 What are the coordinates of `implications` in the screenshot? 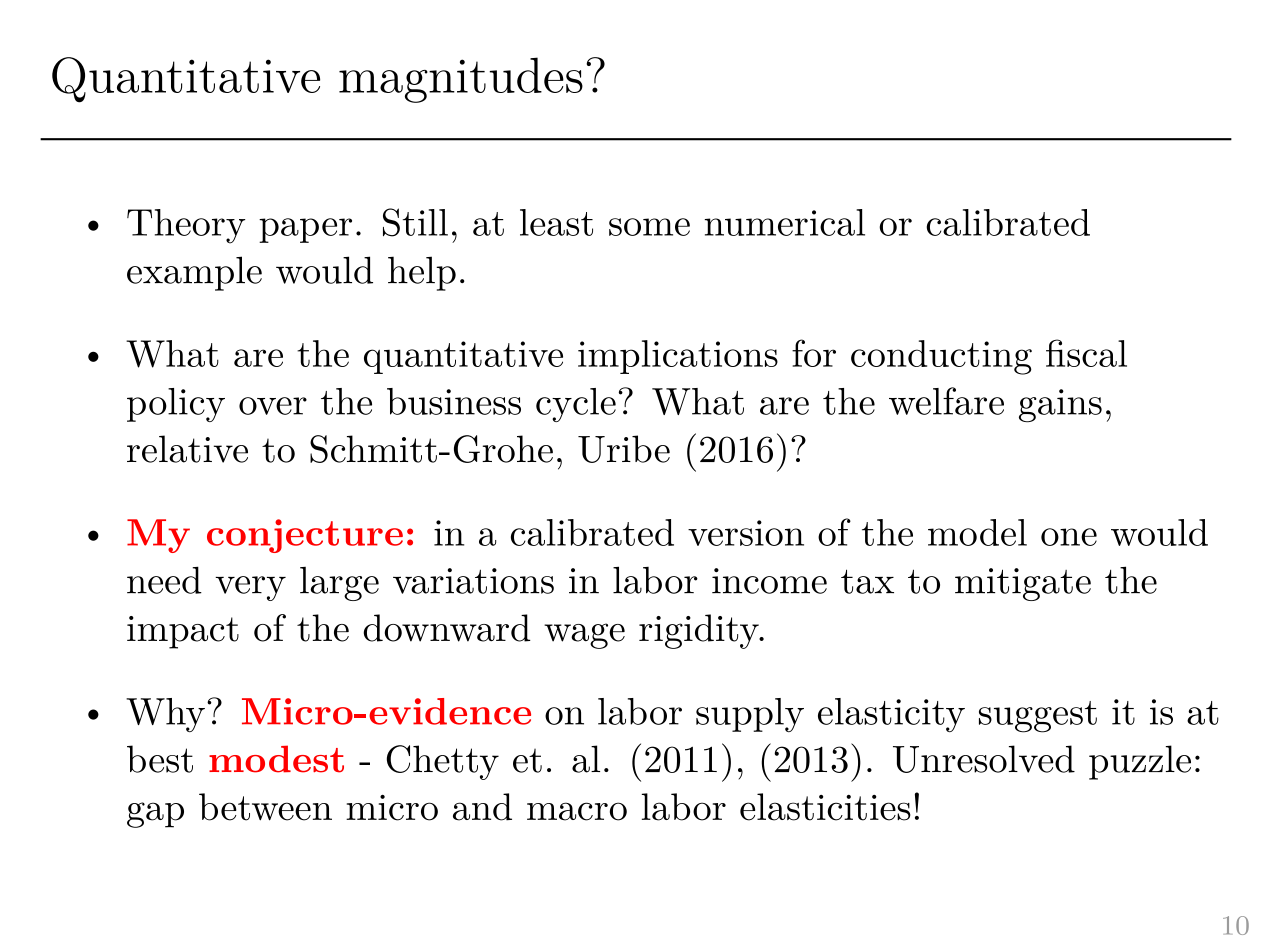 It's located at (678, 357).
